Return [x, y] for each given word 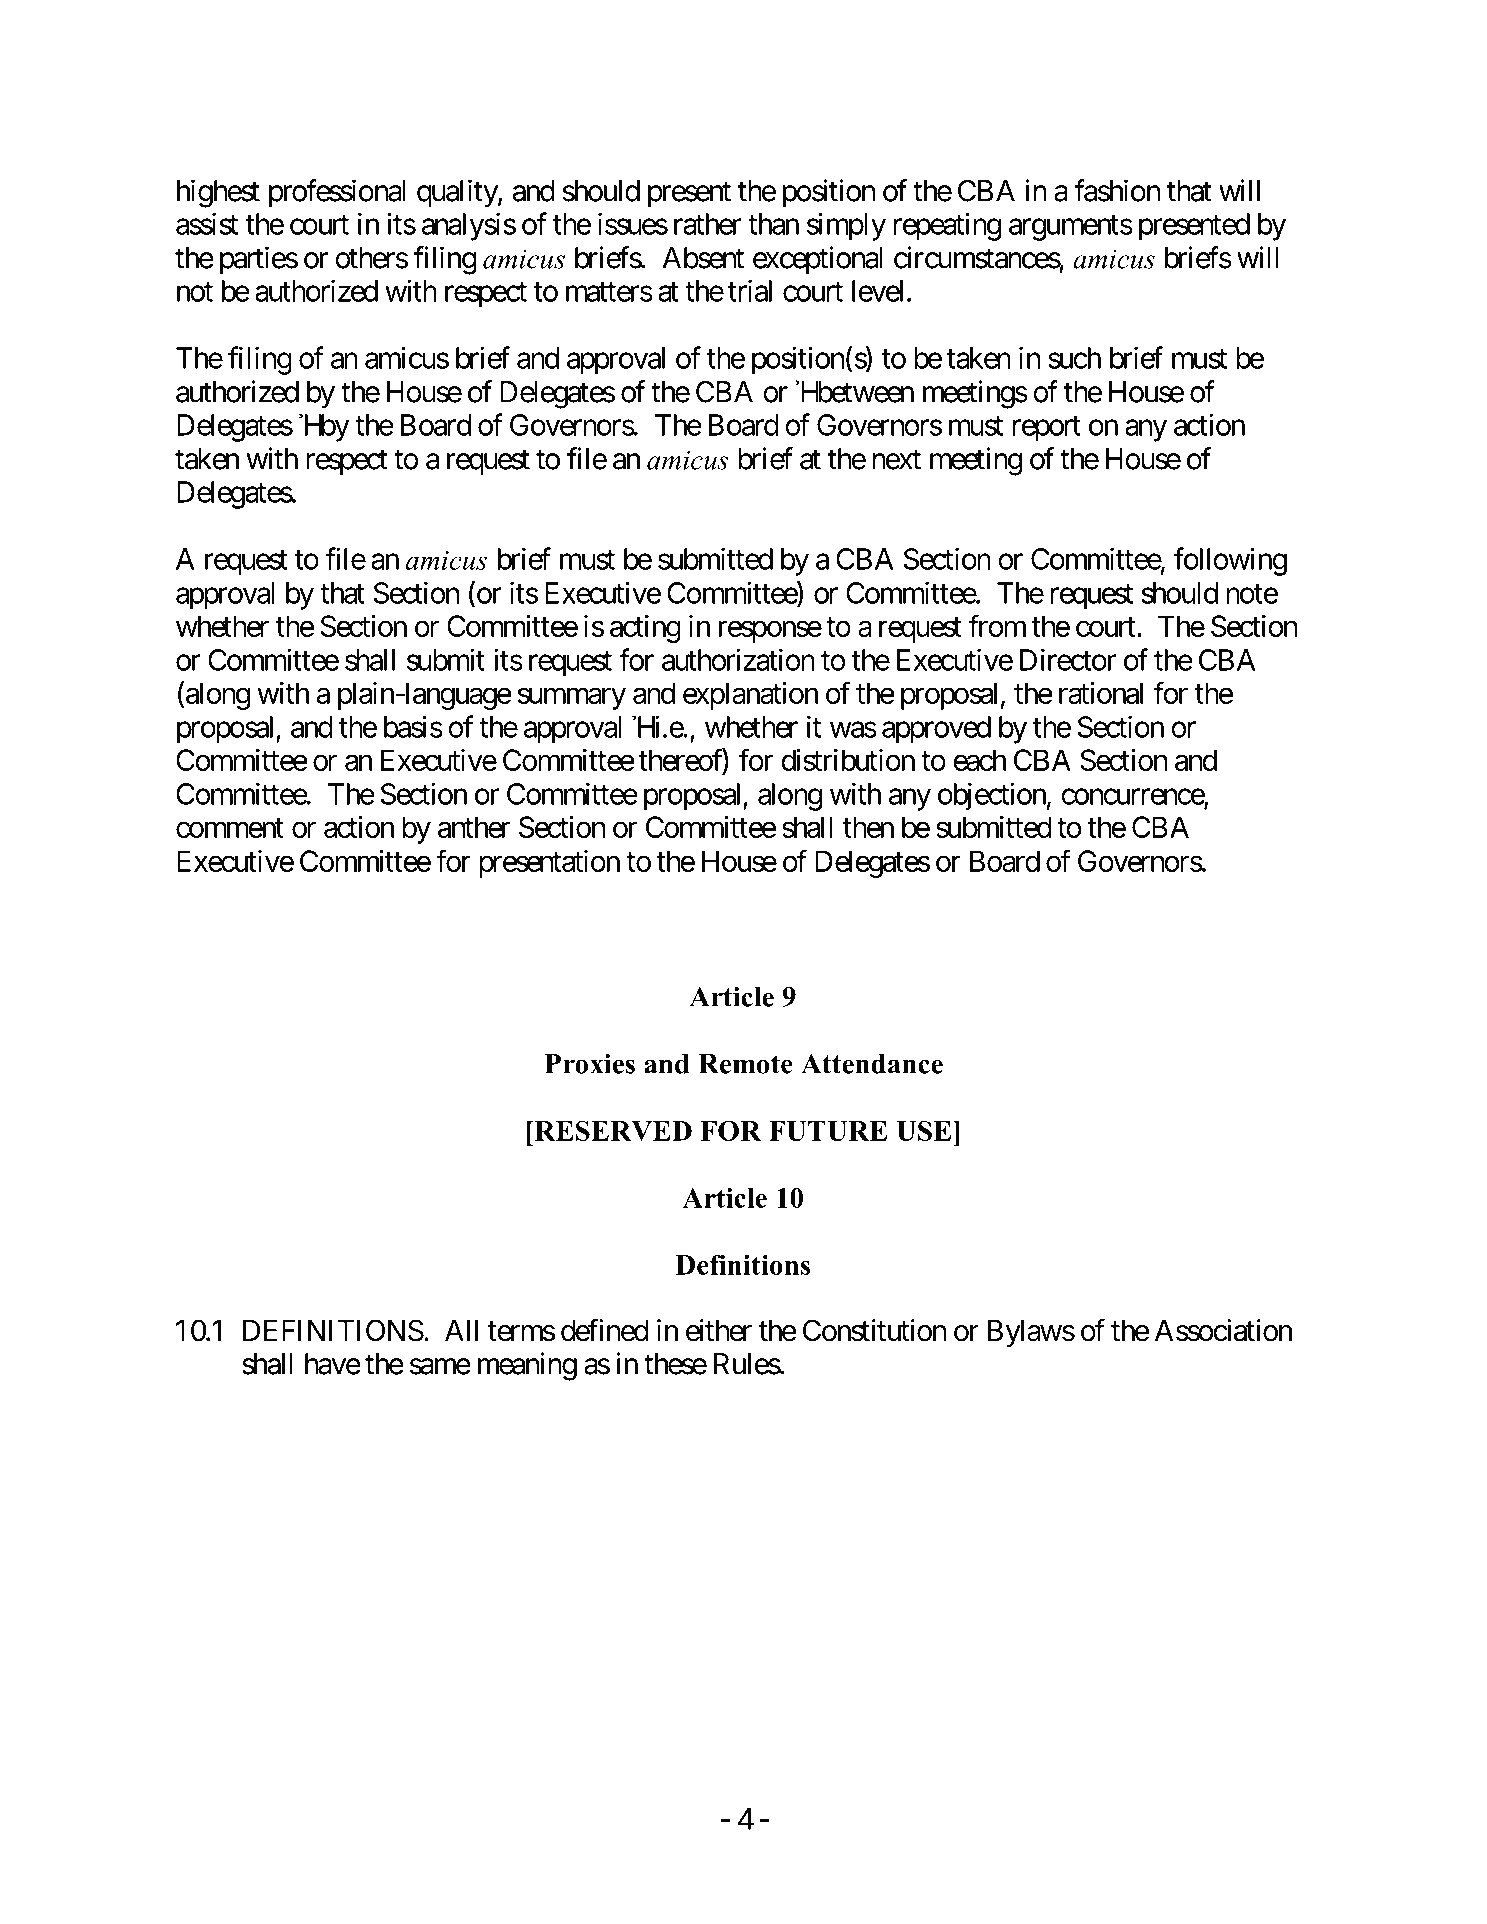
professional [337, 193]
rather [707, 224]
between [864, 392]
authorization [738, 659]
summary [571, 699]
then [868, 827]
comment [230, 828]
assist [207, 223]
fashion [1117, 190]
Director [1068, 659]
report [1046, 429]
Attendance [872, 1063]
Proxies [590, 1063]
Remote [745, 1064]
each [979, 760]
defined [605, 1330]
